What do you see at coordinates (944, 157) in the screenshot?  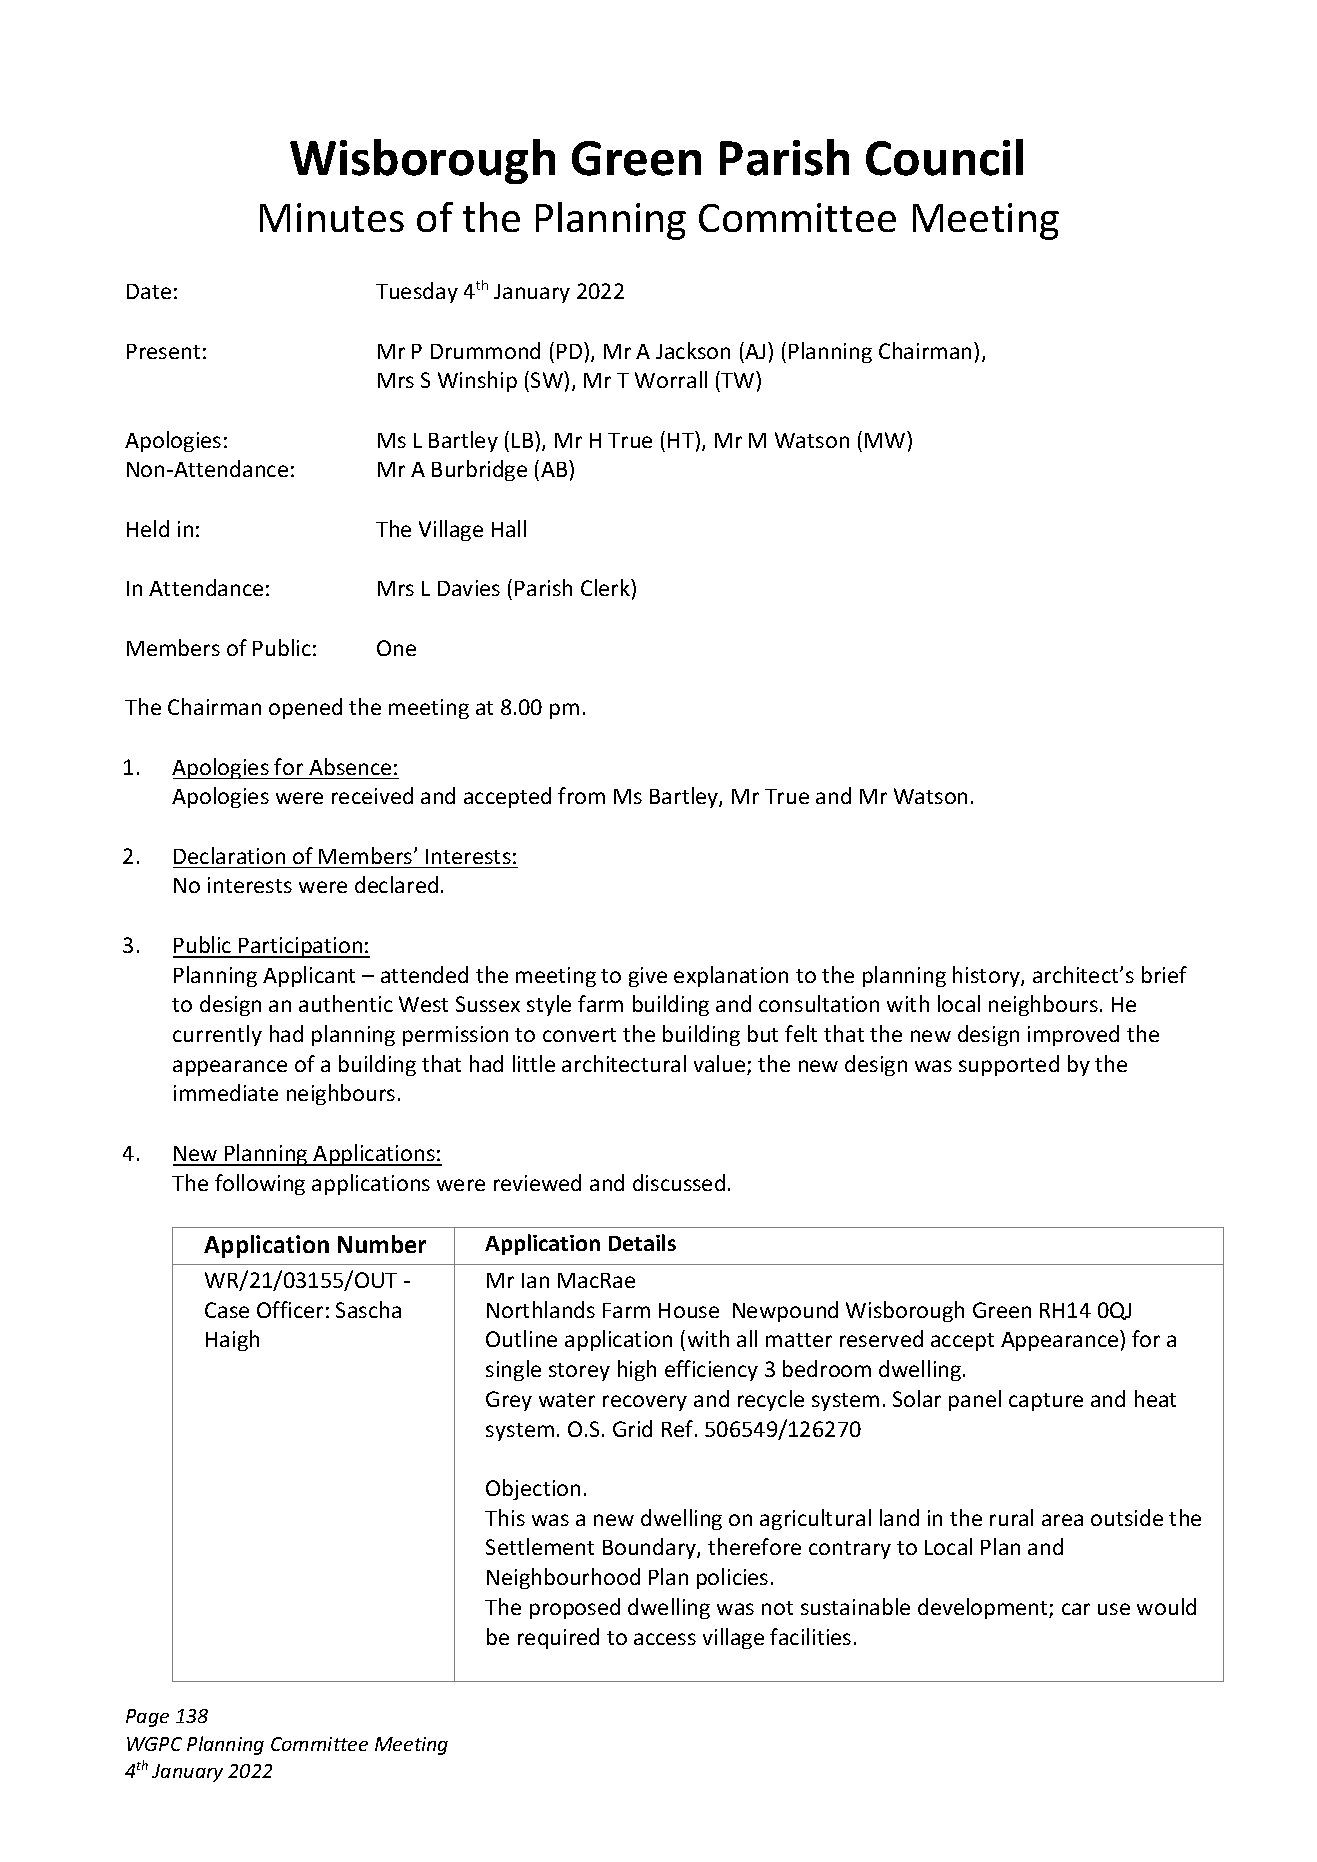 I see `Council` at bounding box center [944, 157].
